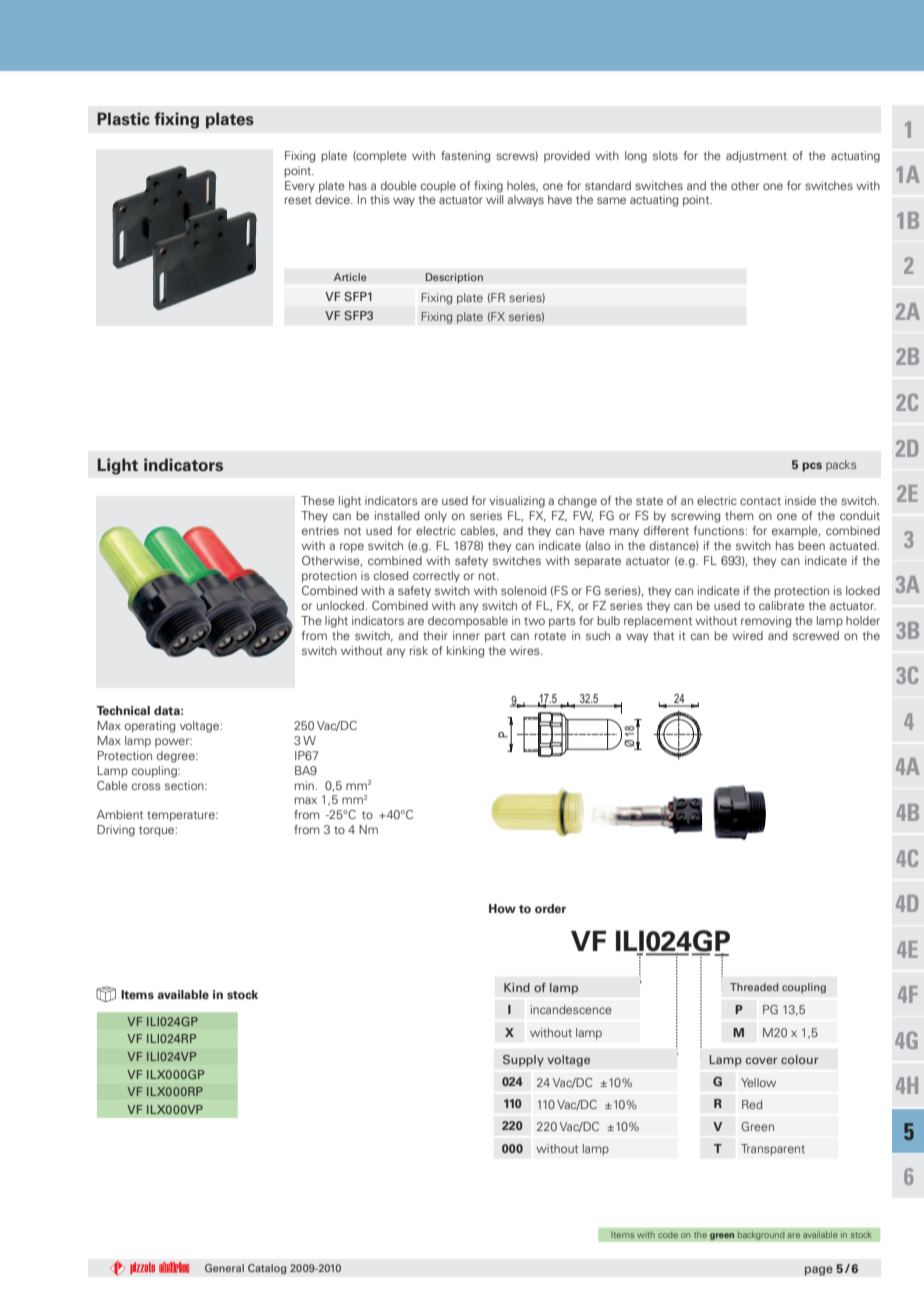  Describe the element at coordinates (465, 157) in the screenshot. I see `fastening` at that location.
